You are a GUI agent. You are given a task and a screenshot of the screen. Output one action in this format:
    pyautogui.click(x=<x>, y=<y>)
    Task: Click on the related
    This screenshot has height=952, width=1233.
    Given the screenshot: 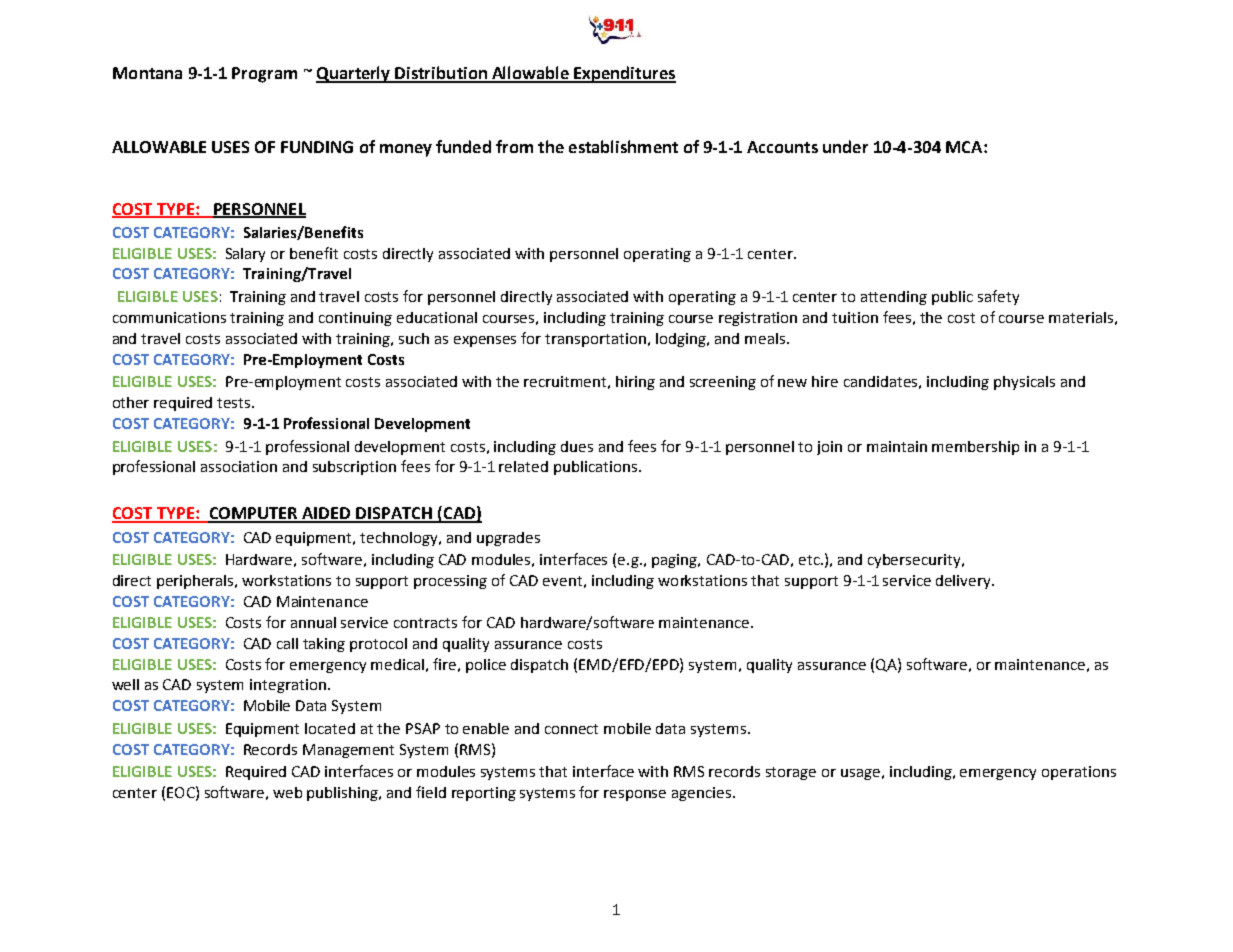 What is the action you would take?
    pyautogui.click(x=523, y=466)
